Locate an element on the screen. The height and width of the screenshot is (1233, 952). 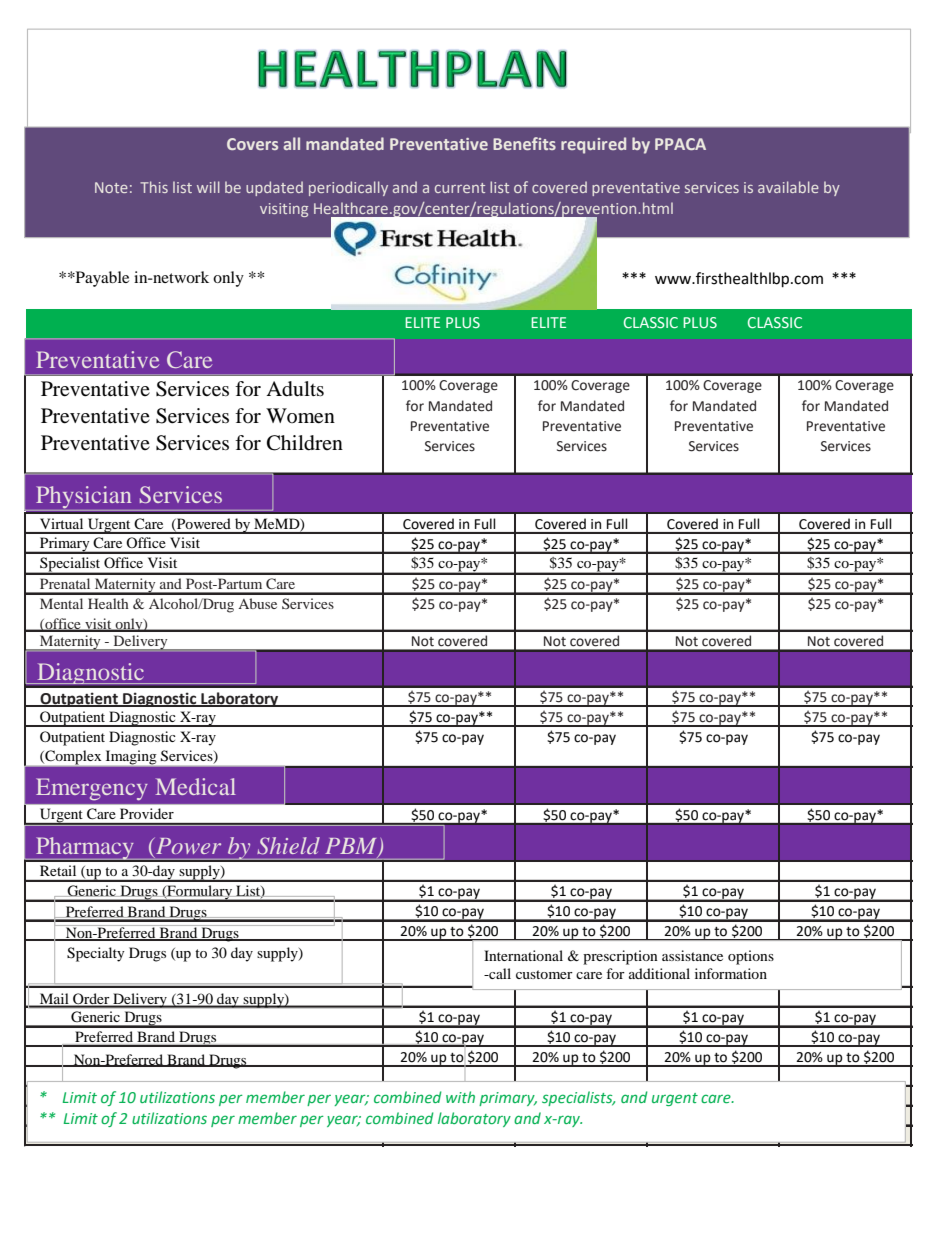
Adults is located at coordinates (295, 389).
